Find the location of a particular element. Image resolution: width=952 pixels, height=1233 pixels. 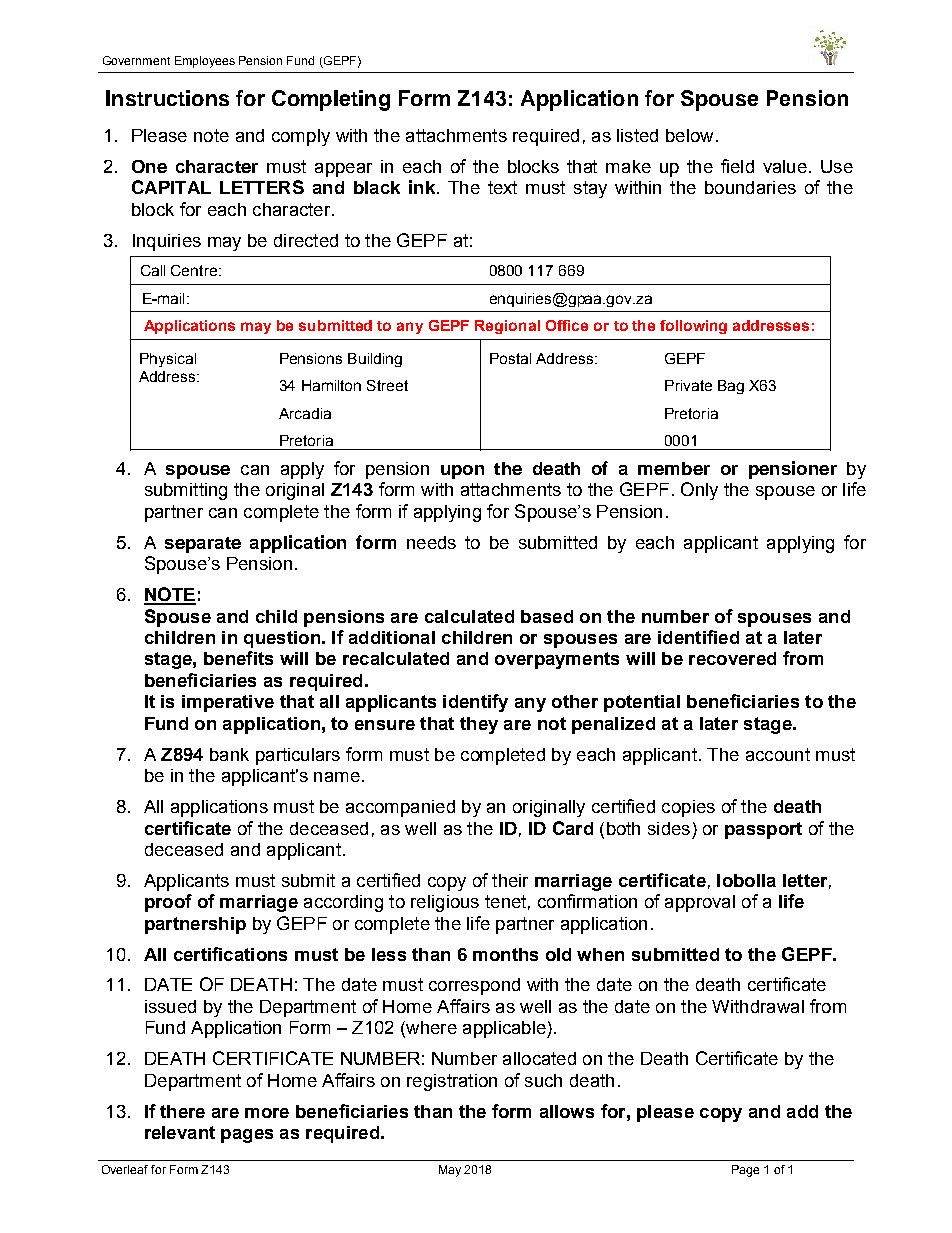

they is located at coordinates (479, 725).
